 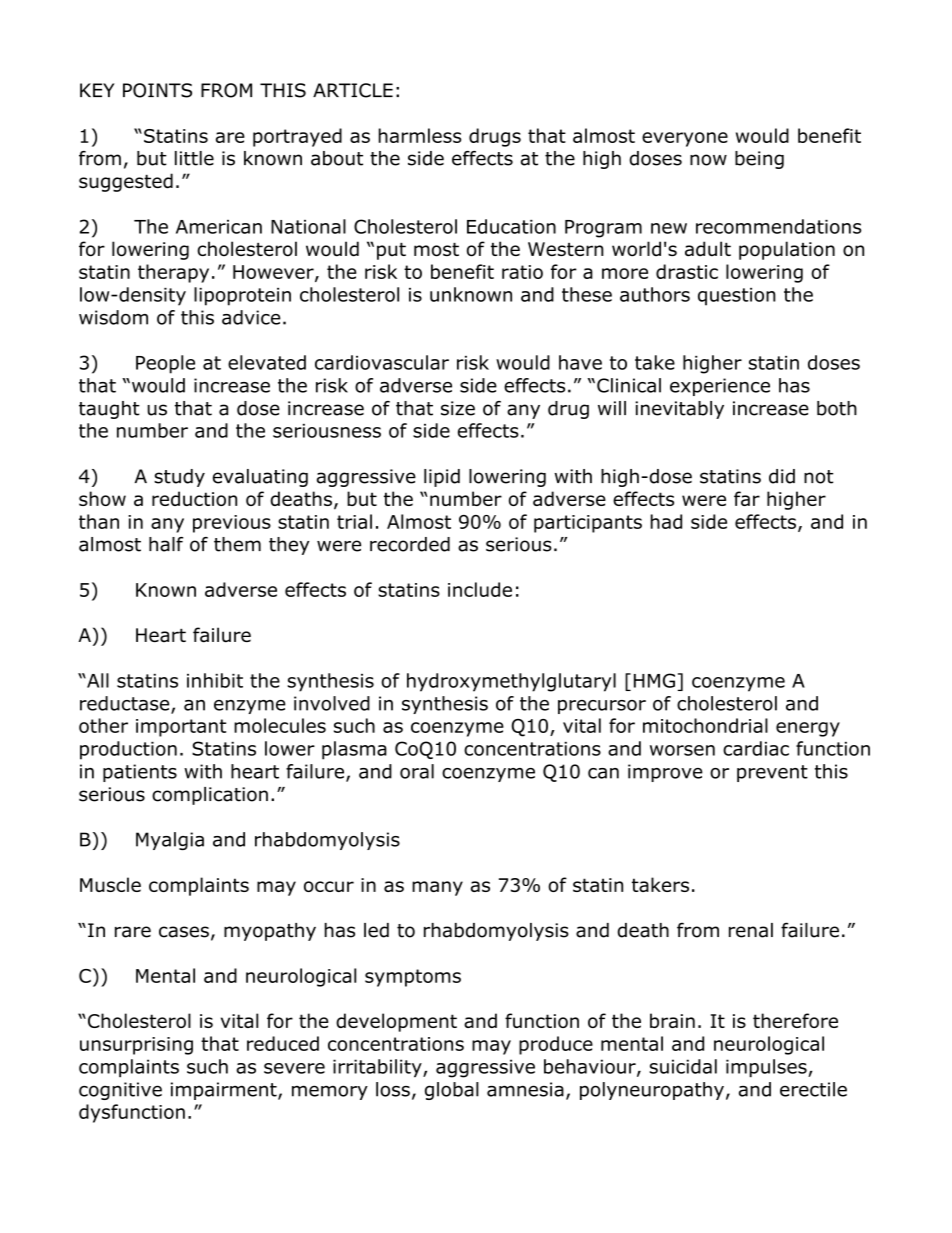 I want to click on important, so click(x=181, y=728).
